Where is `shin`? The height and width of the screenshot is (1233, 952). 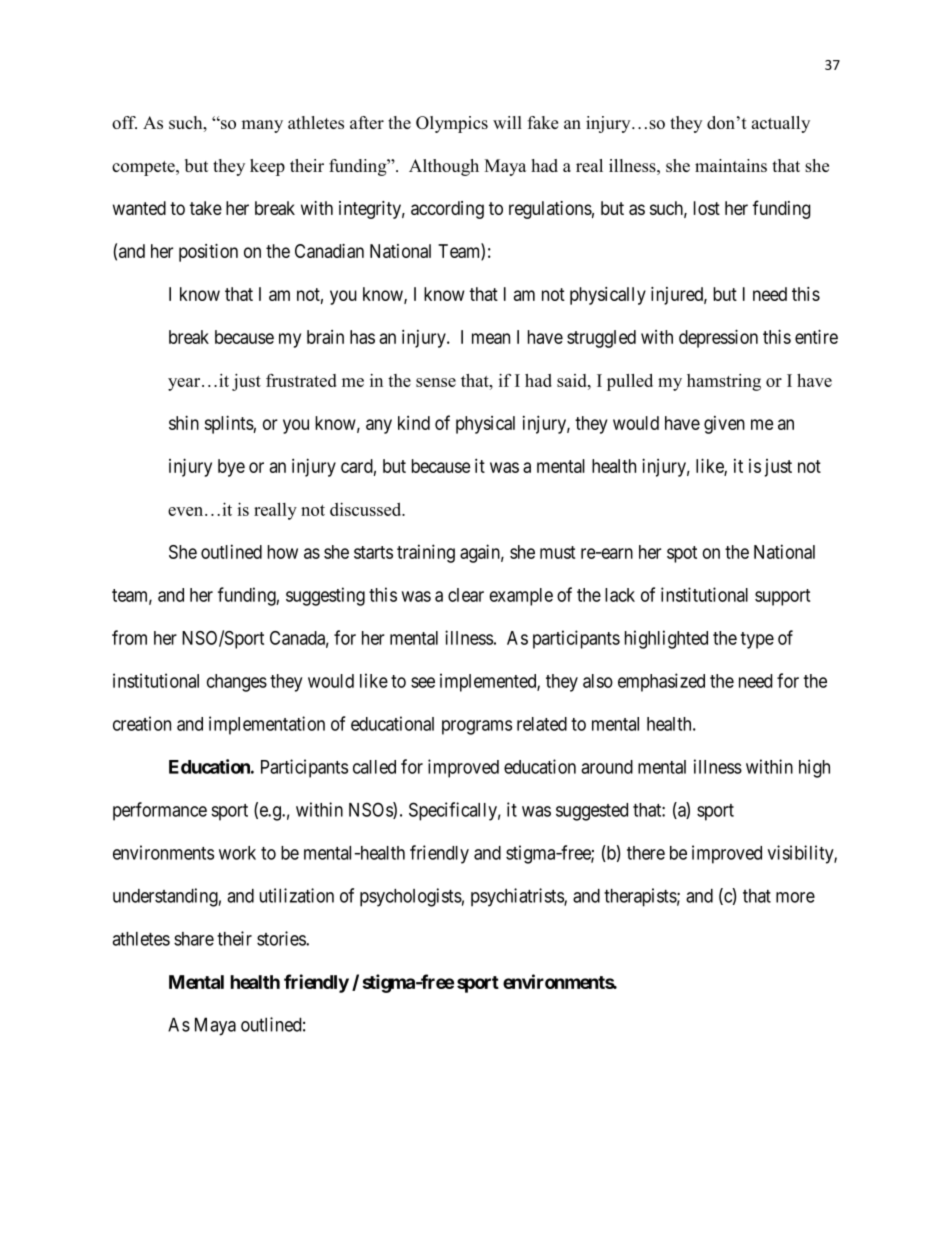 shin is located at coordinates (184, 422).
